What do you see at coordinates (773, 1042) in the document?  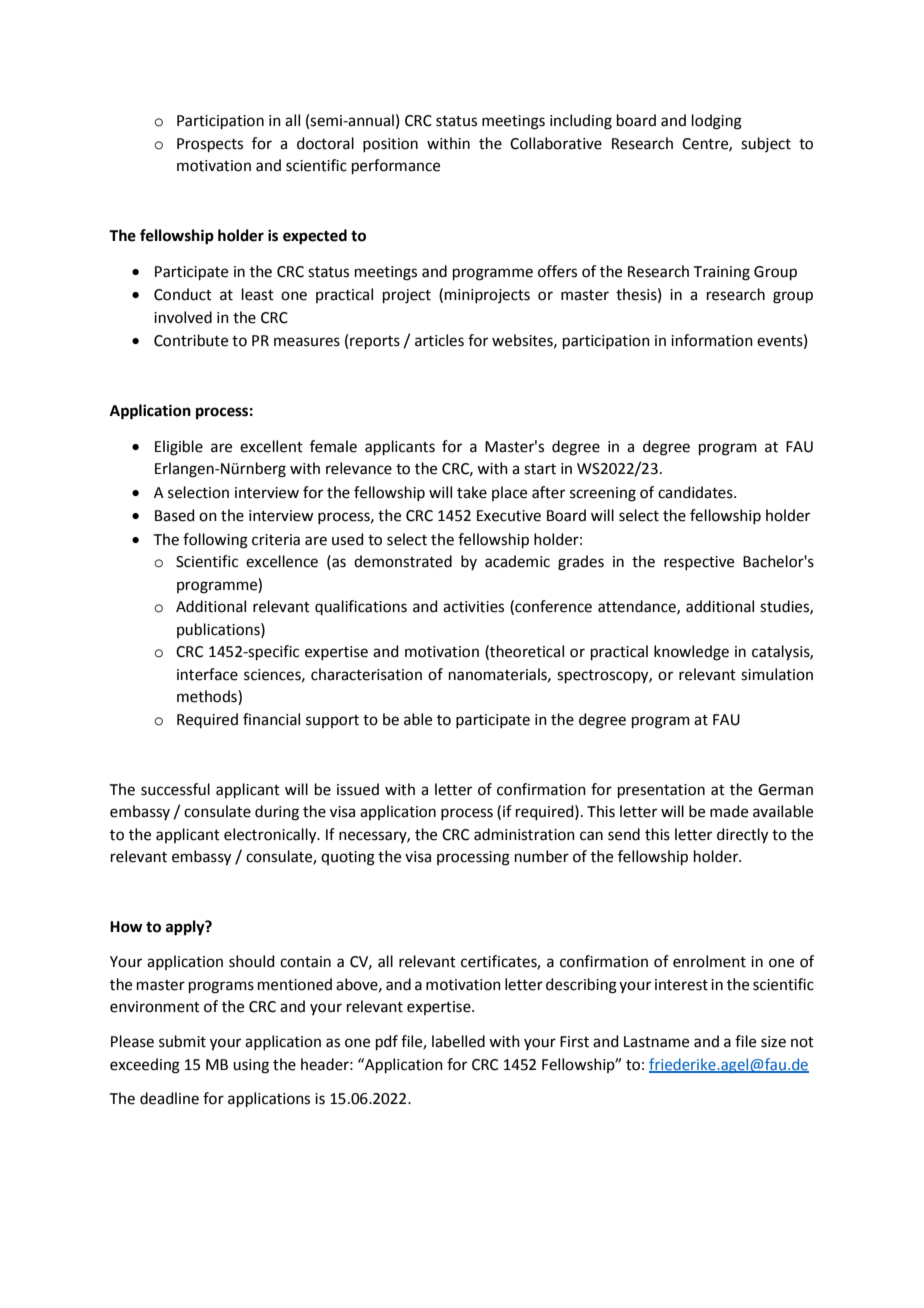 I see `size` at bounding box center [773, 1042].
